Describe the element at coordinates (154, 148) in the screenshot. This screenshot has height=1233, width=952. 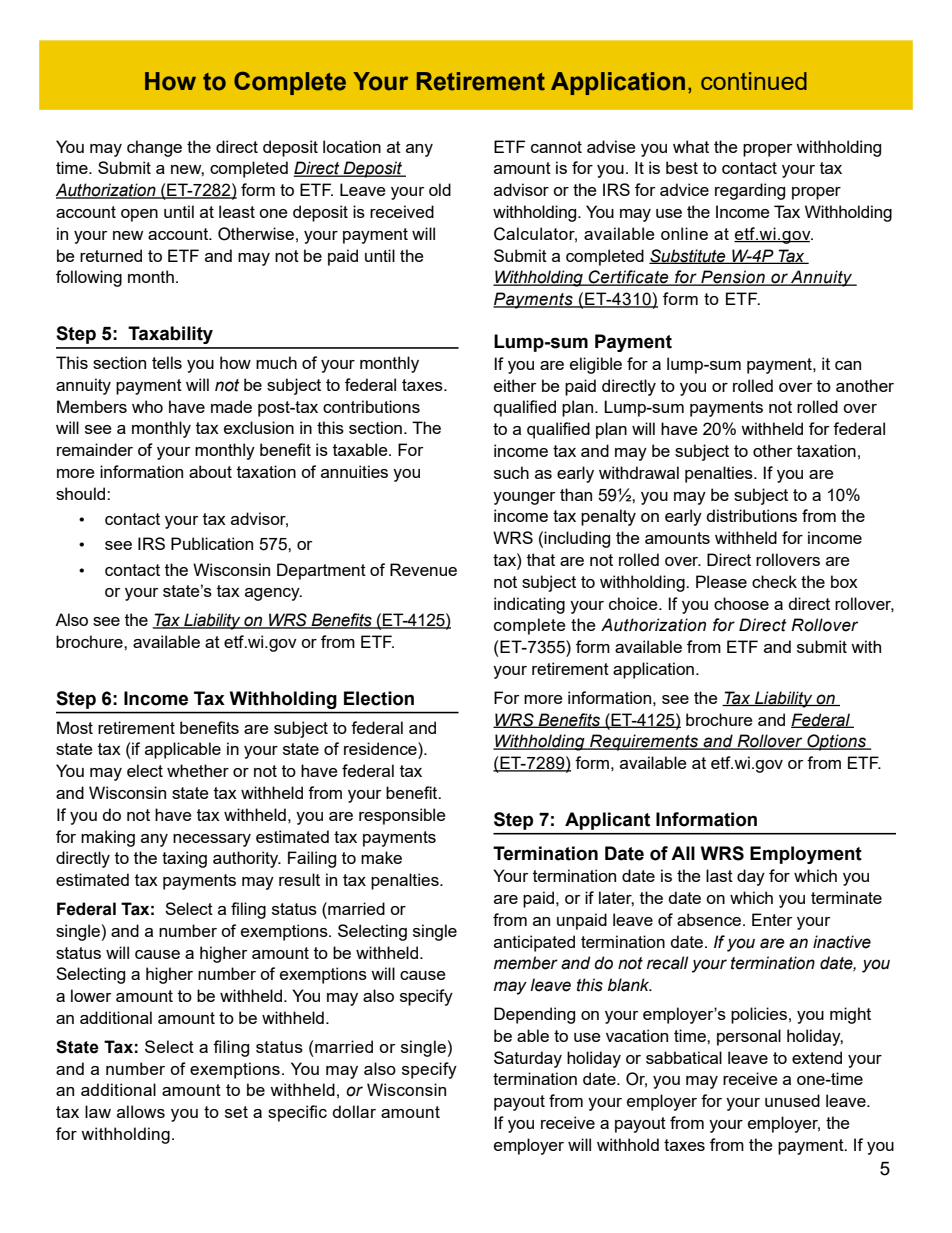
I see `change` at that location.
